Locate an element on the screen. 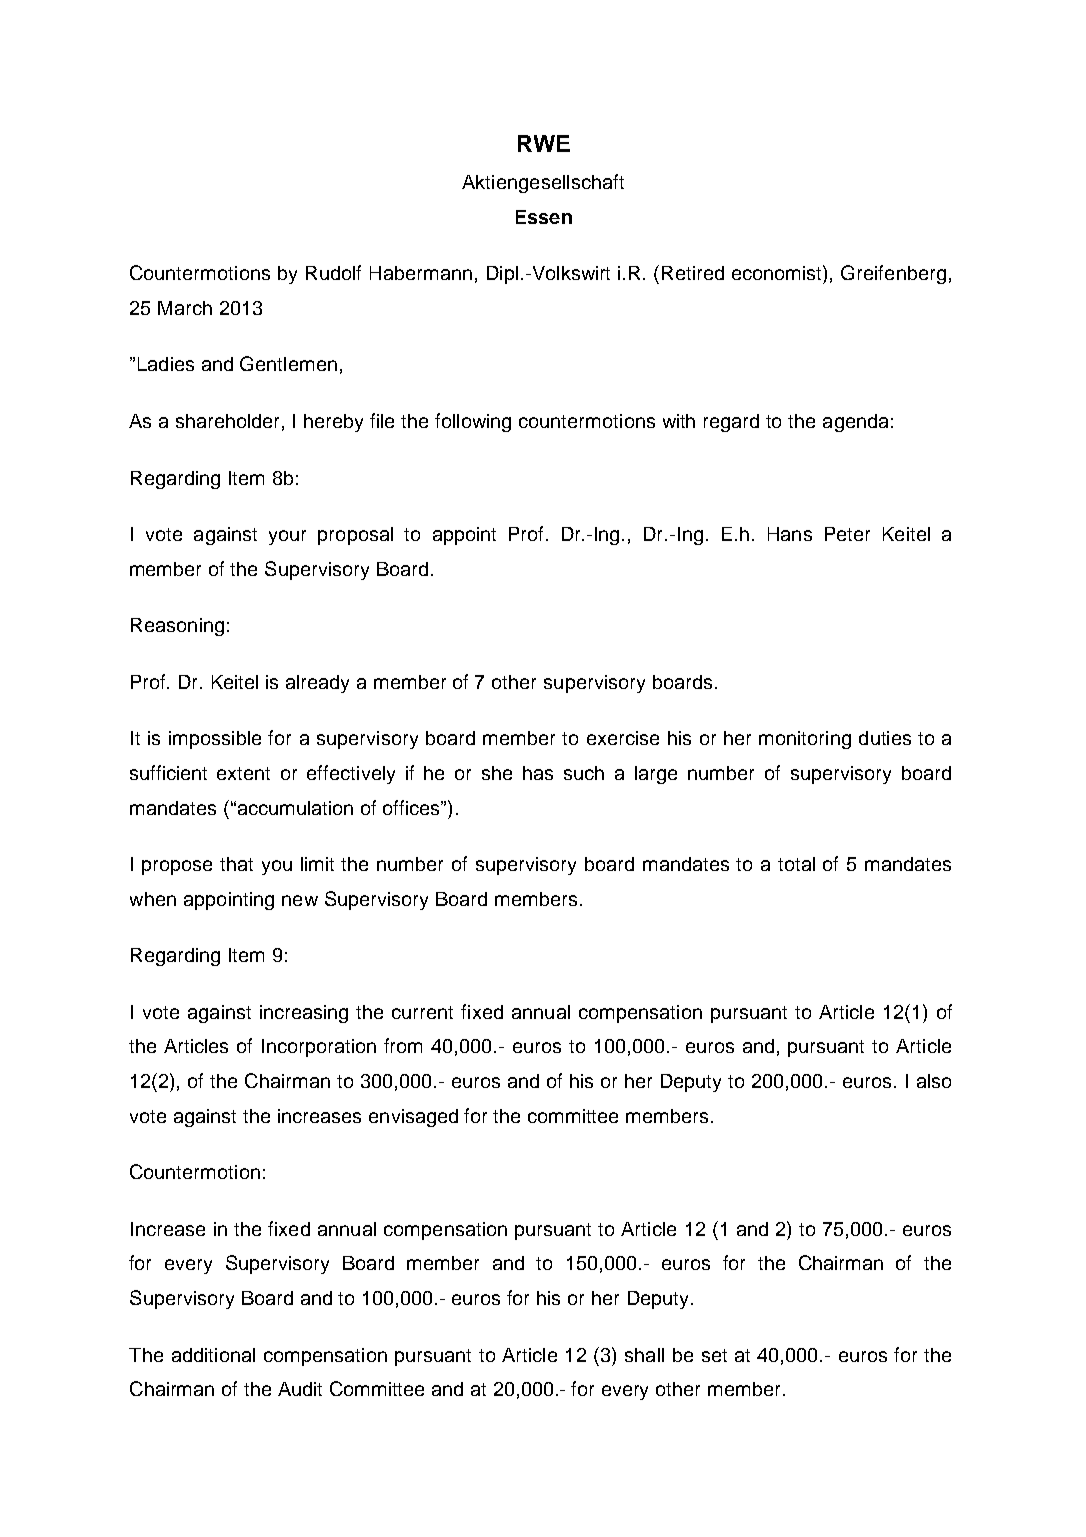 This screenshot has height=1537, width=1086. Peter is located at coordinates (847, 534).
